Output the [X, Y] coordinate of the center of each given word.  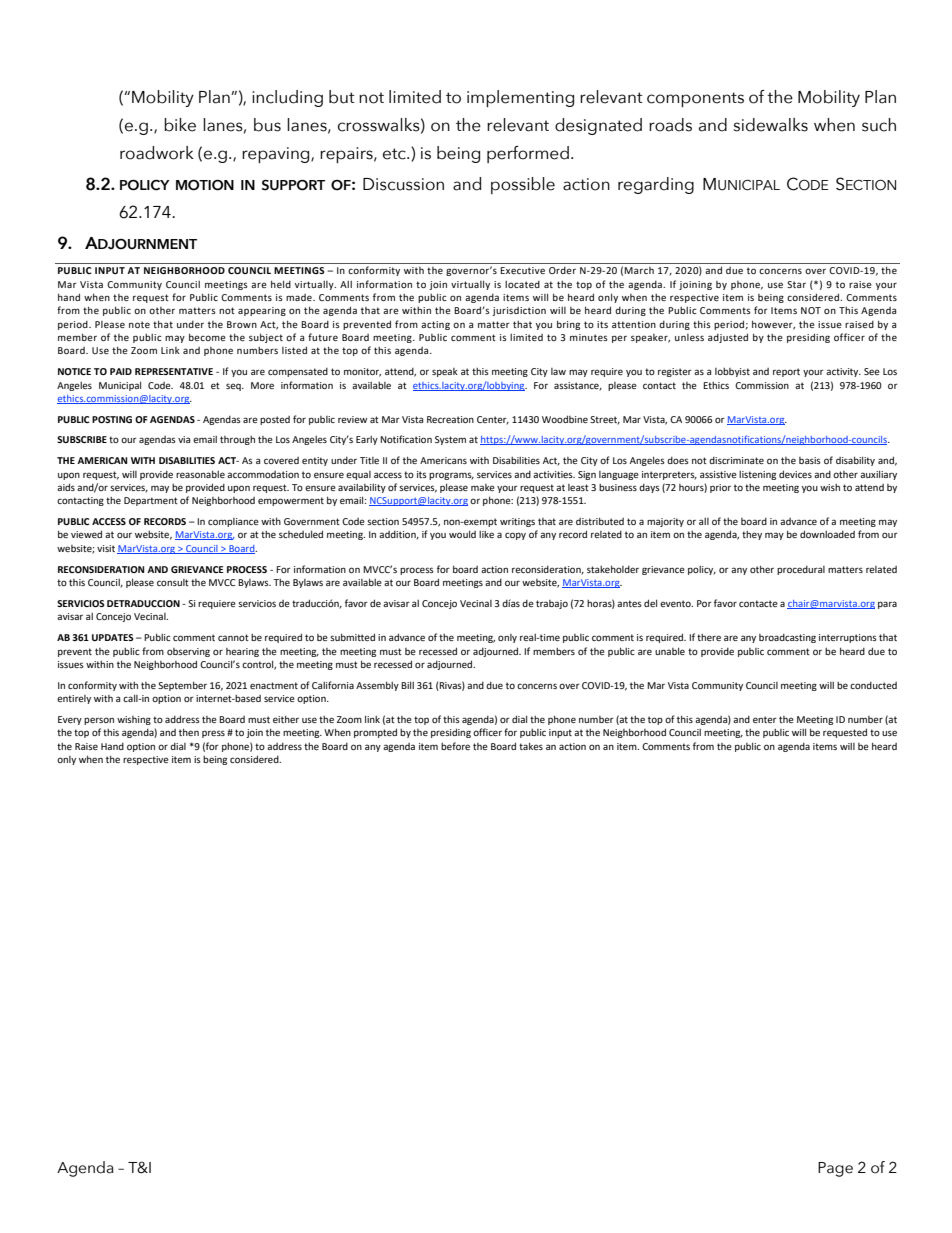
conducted [873, 685]
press [213, 734]
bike [180, 125]
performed [528, 154]
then [189, 732]
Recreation [450, 419]
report [786, 372]
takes [531, 746]
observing [188, 652]
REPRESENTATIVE [174, 371]
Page [835, 1169]
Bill [407, 685]
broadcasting [787, 638]
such [879, 125]
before [455, 746]
